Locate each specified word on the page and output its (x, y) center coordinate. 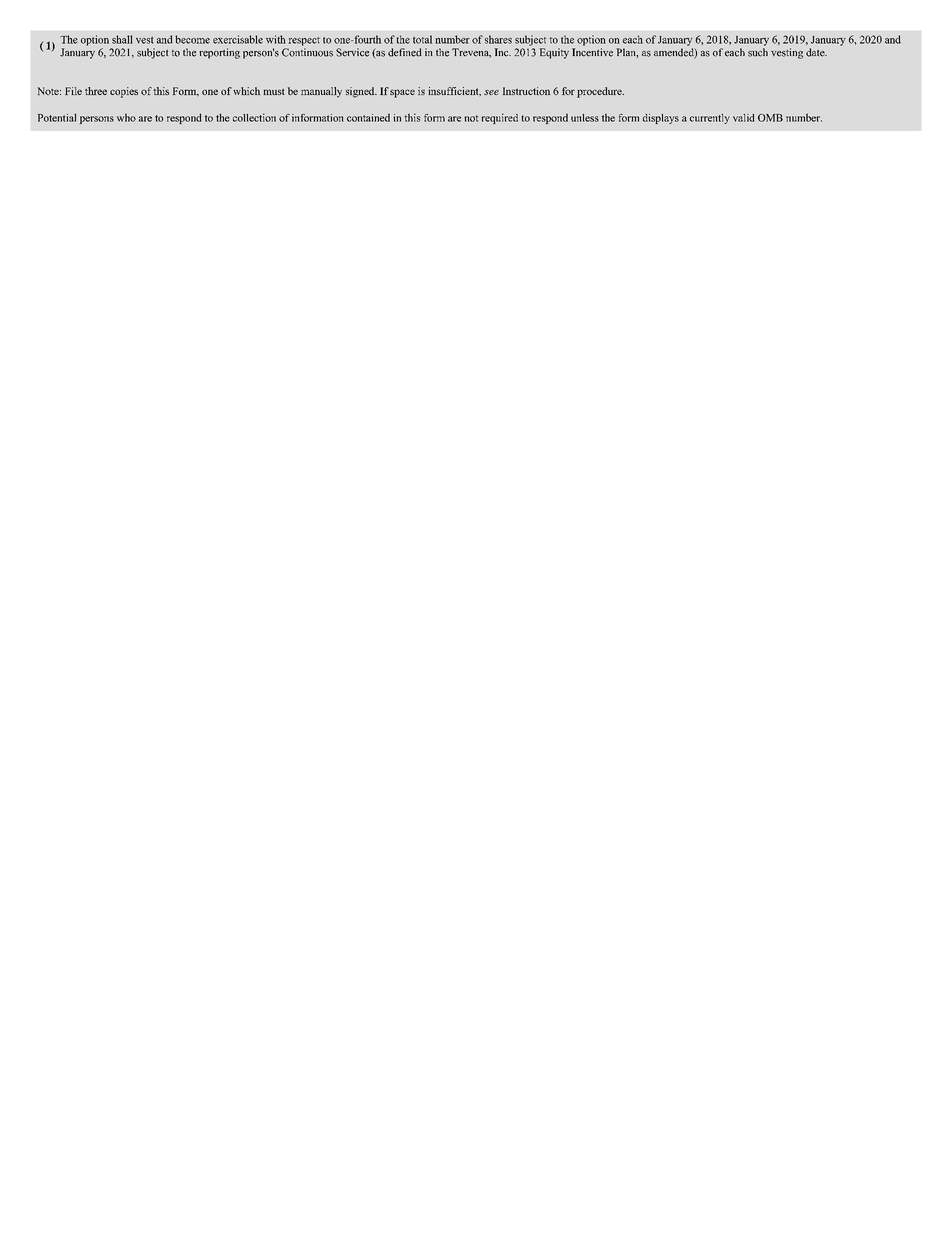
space (402, 93)
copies (124, 92)
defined (405, 52)
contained (368, 117)
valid (744, 118)
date (816, 52)
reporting (219, 53)
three (96, 91)
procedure (600, 92)
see (491, 92)
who (126, 117)
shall (122, 39)
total (422, 39)
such (758, 52)
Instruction (526, 91)
